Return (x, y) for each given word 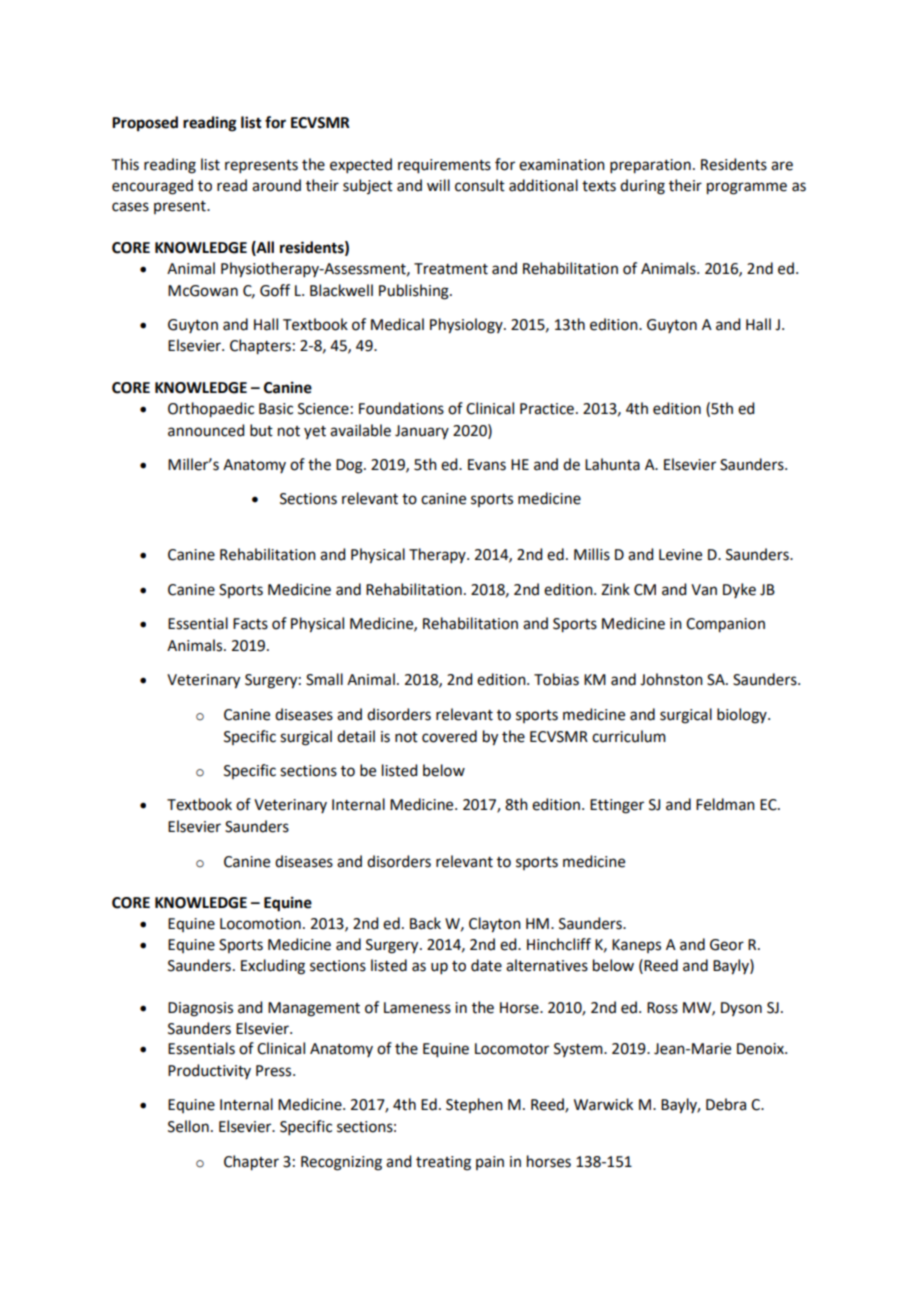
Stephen (474, 1105)
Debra (726, 1104)
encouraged (152, 187)
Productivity (209, 1071)
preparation (650, 166)
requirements (444, 166)
